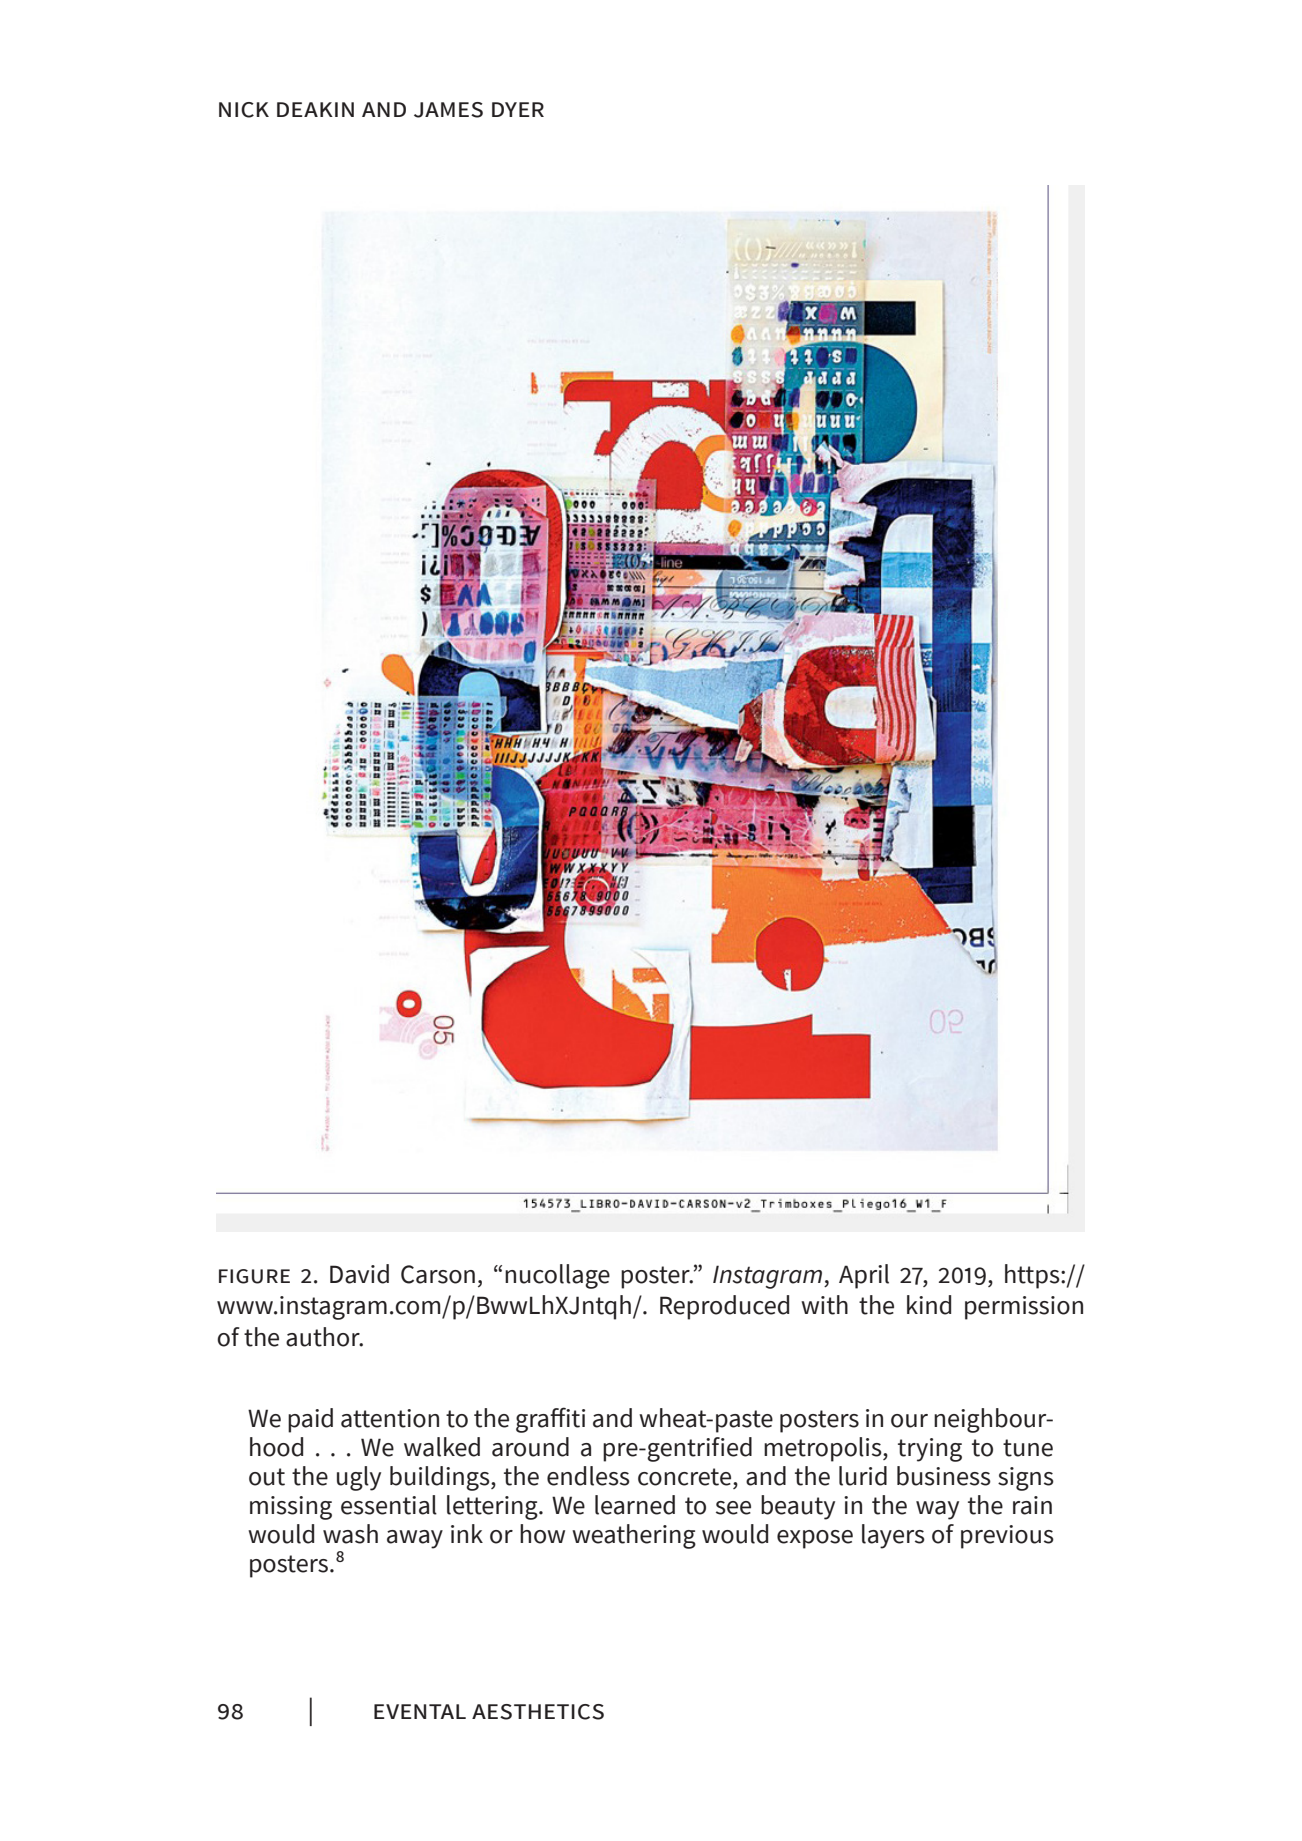 The height and width of the document is (1841, 1302). What do you see at coordinates (929, 1305) in the document?
I see `kind` at bounding box center [929, 1305].
